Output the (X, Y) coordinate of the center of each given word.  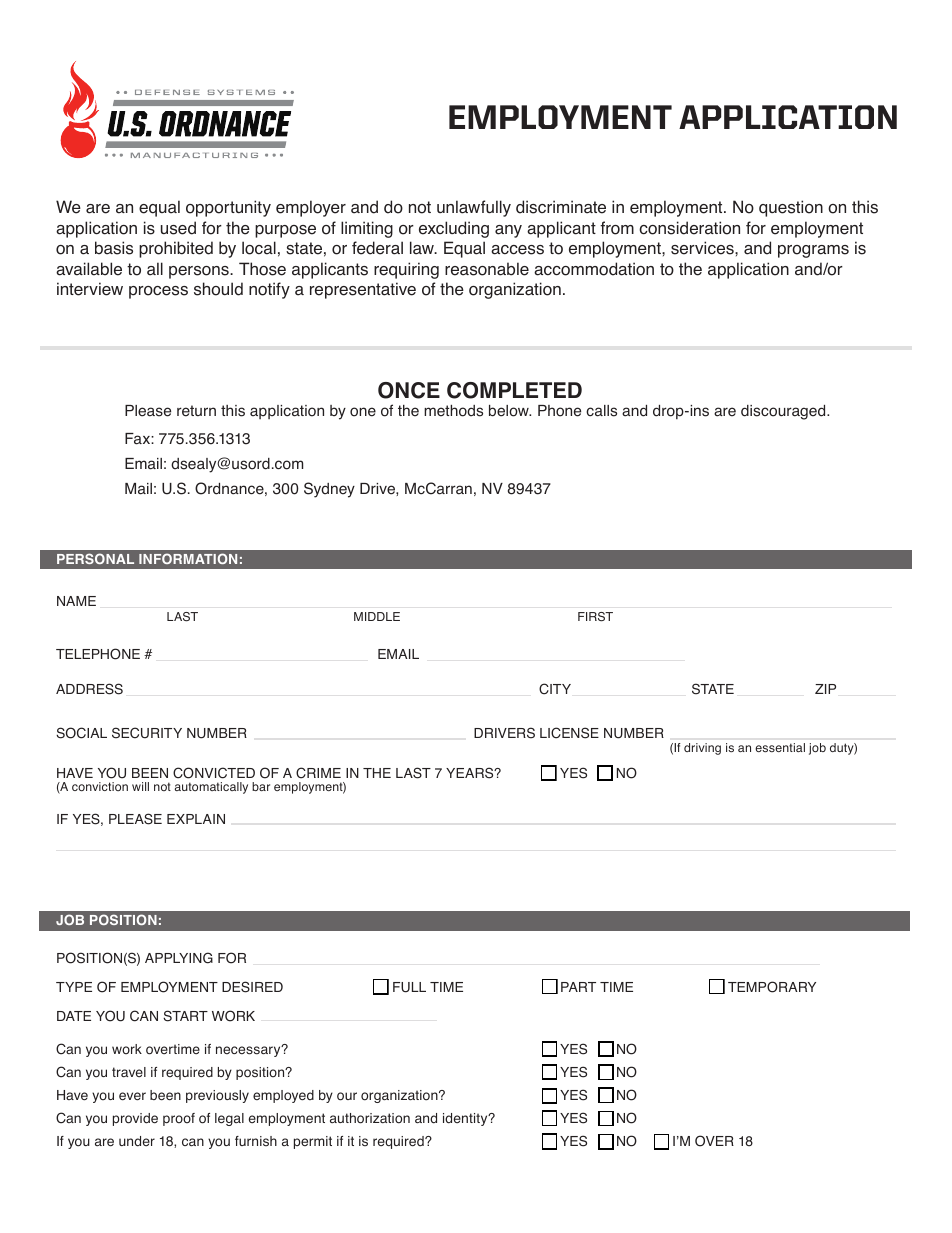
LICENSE (569, 733)
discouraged (784, 412)
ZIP (825, 689)
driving (702, 749)
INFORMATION (188, 558)
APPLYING (179, 958)
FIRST (595, 617)
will (140, 786)
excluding (454, 229)
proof (179, 1119)
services (703, 248)
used (178, 228)
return (196, 411)
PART (578, 987)
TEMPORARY (772, 987)
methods (453, 411)
